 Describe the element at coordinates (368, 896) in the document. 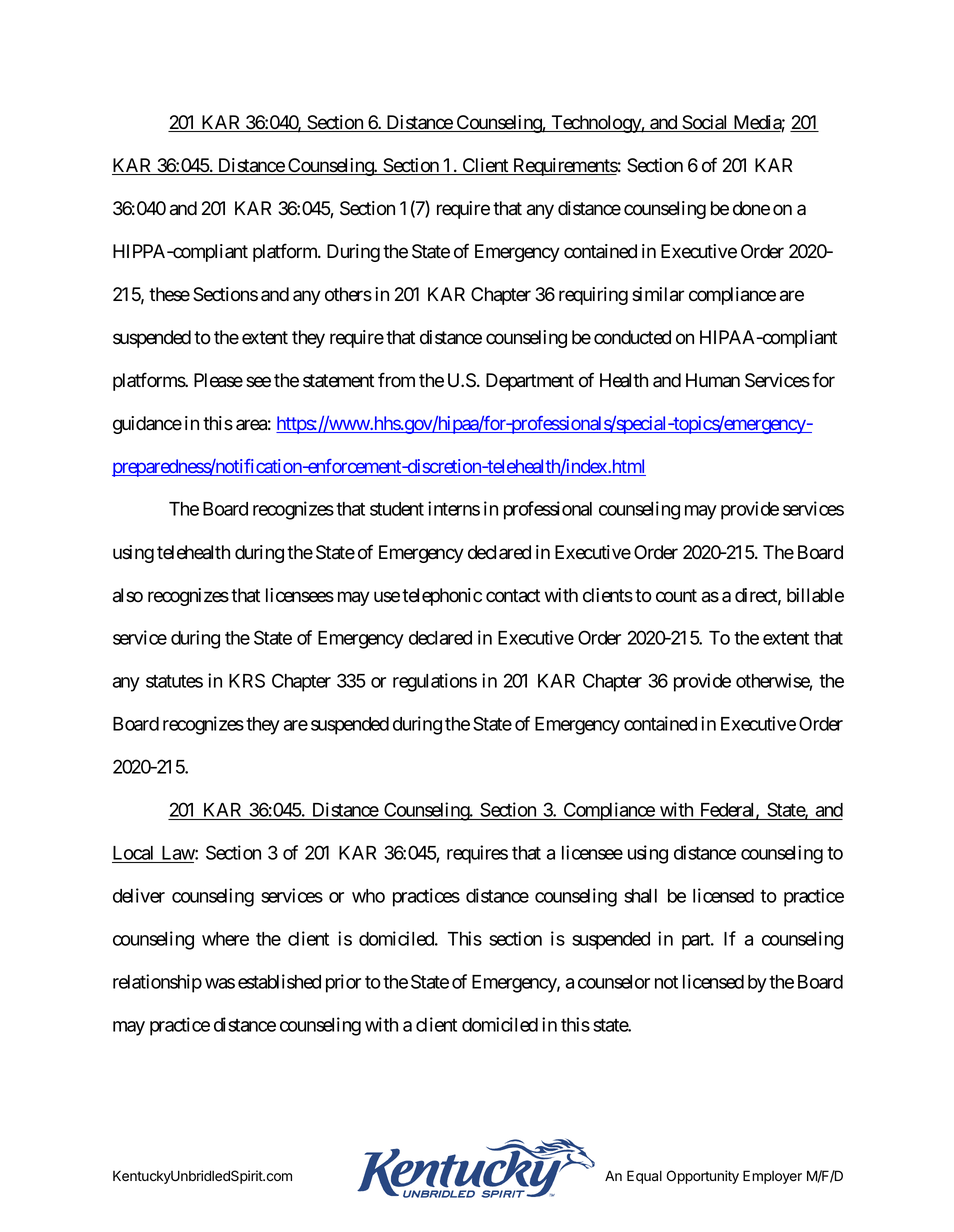

I see `who` at that location.
